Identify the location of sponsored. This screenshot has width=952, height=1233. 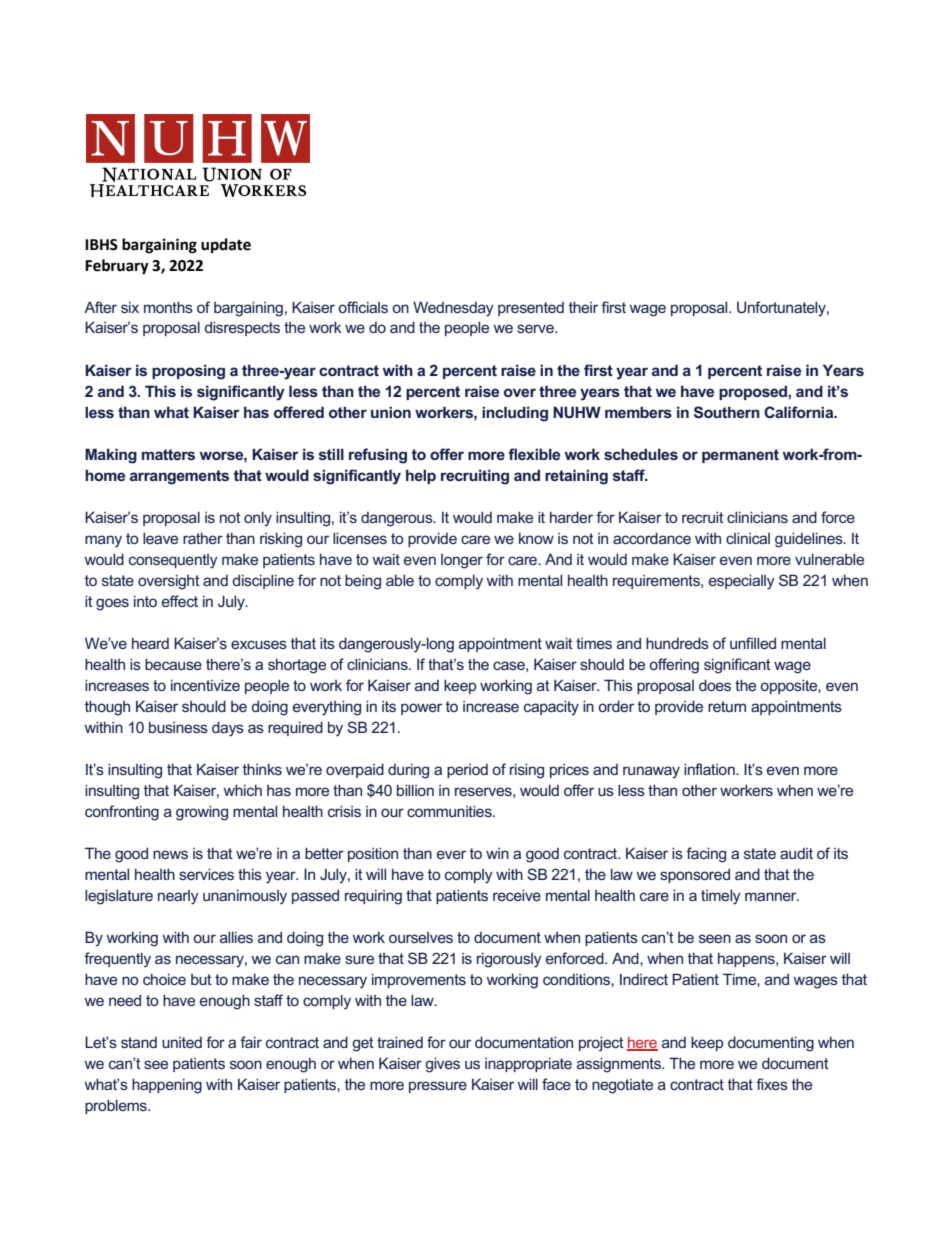
(695, 875).
